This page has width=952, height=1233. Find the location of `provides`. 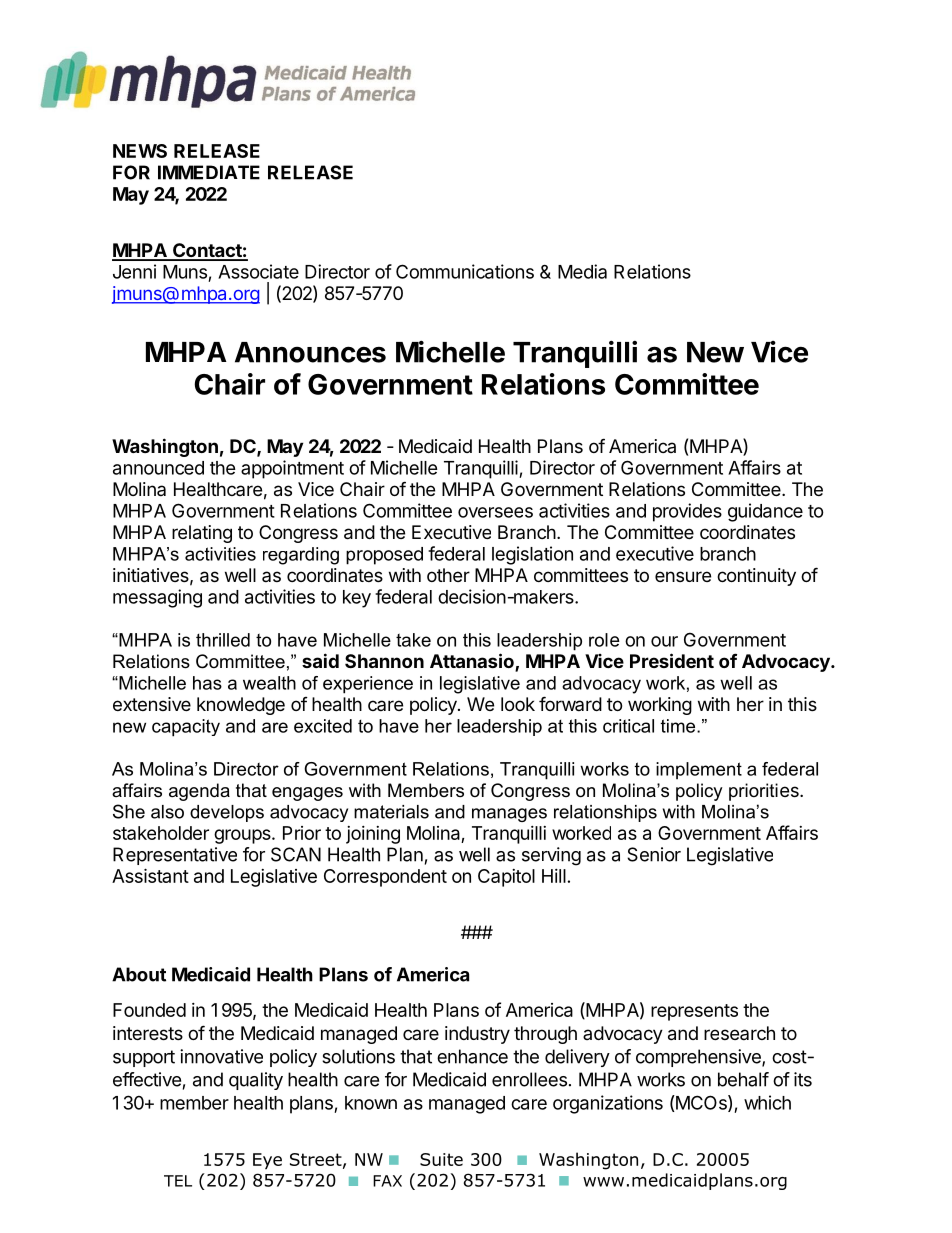

provides is located at coordinates (687, 512).
